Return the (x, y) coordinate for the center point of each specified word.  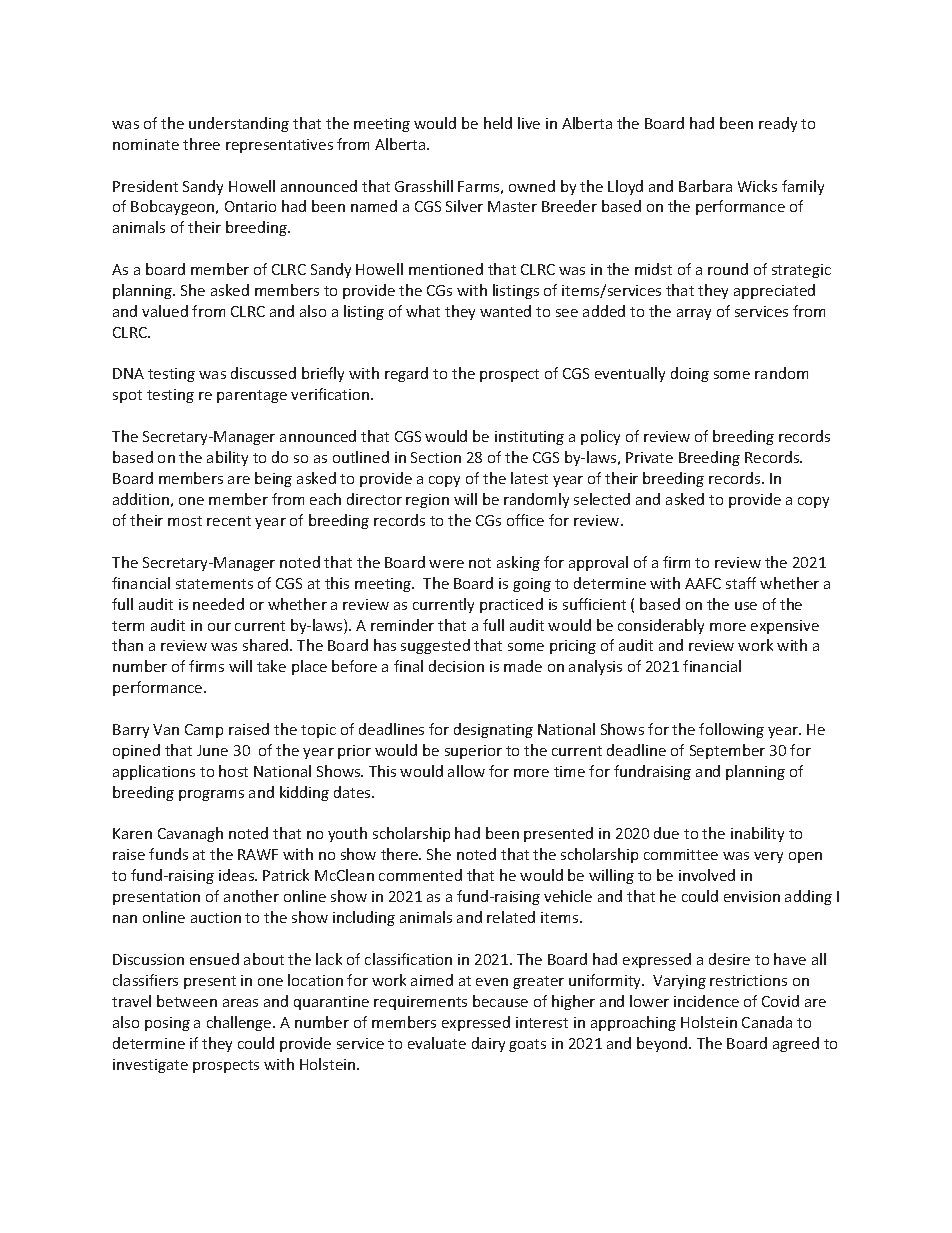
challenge (240, 1023)
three (201, 144)
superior (473, 752)
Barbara (705, 186)
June (212, 750)
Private (649, 457)
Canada (767, 1022)
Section (436, 457)
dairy (488, 1044)
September (727, 751)
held (498, 123)
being (273, 479)
